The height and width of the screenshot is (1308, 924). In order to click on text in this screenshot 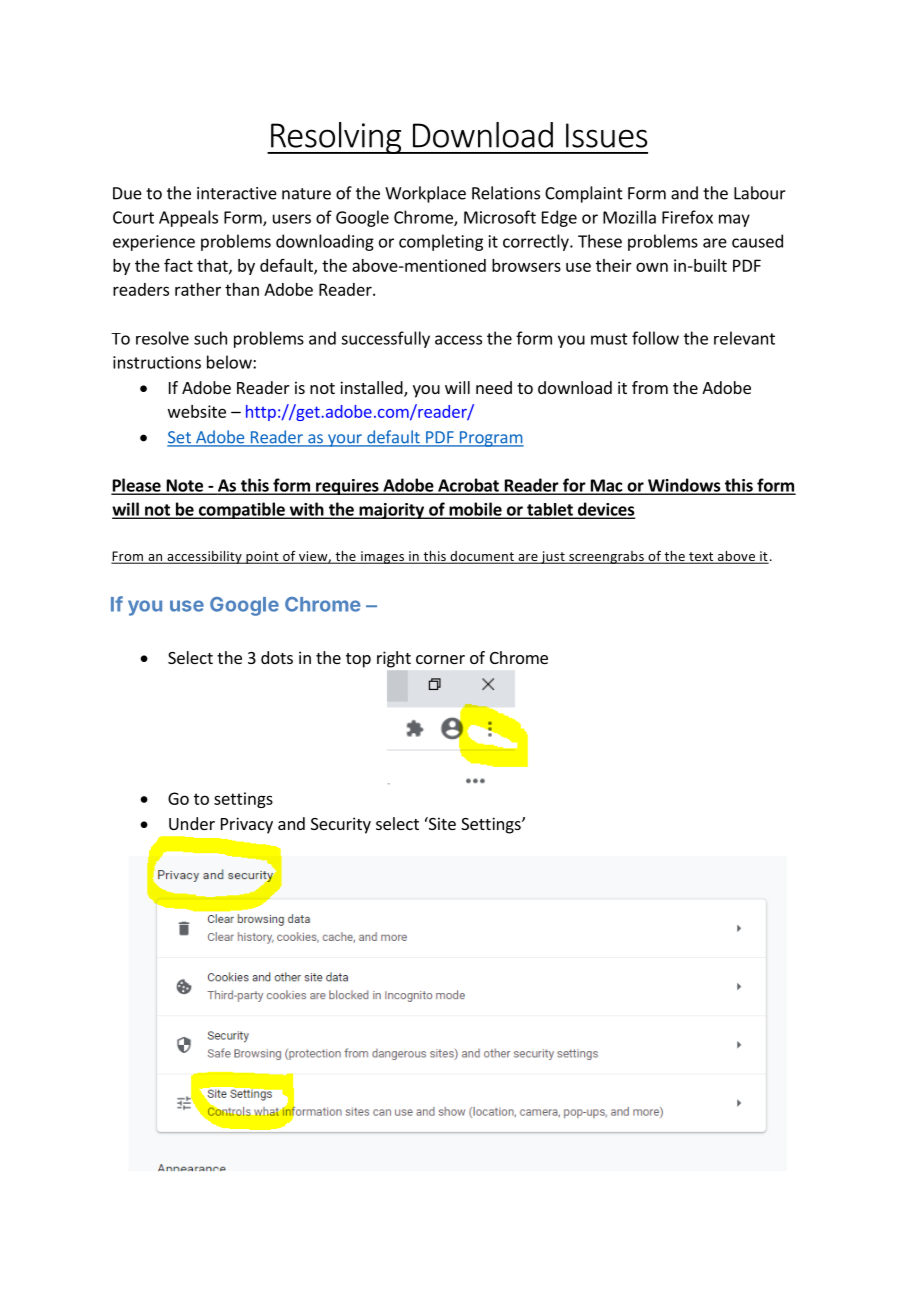, I will do `click(701, 558)`.
